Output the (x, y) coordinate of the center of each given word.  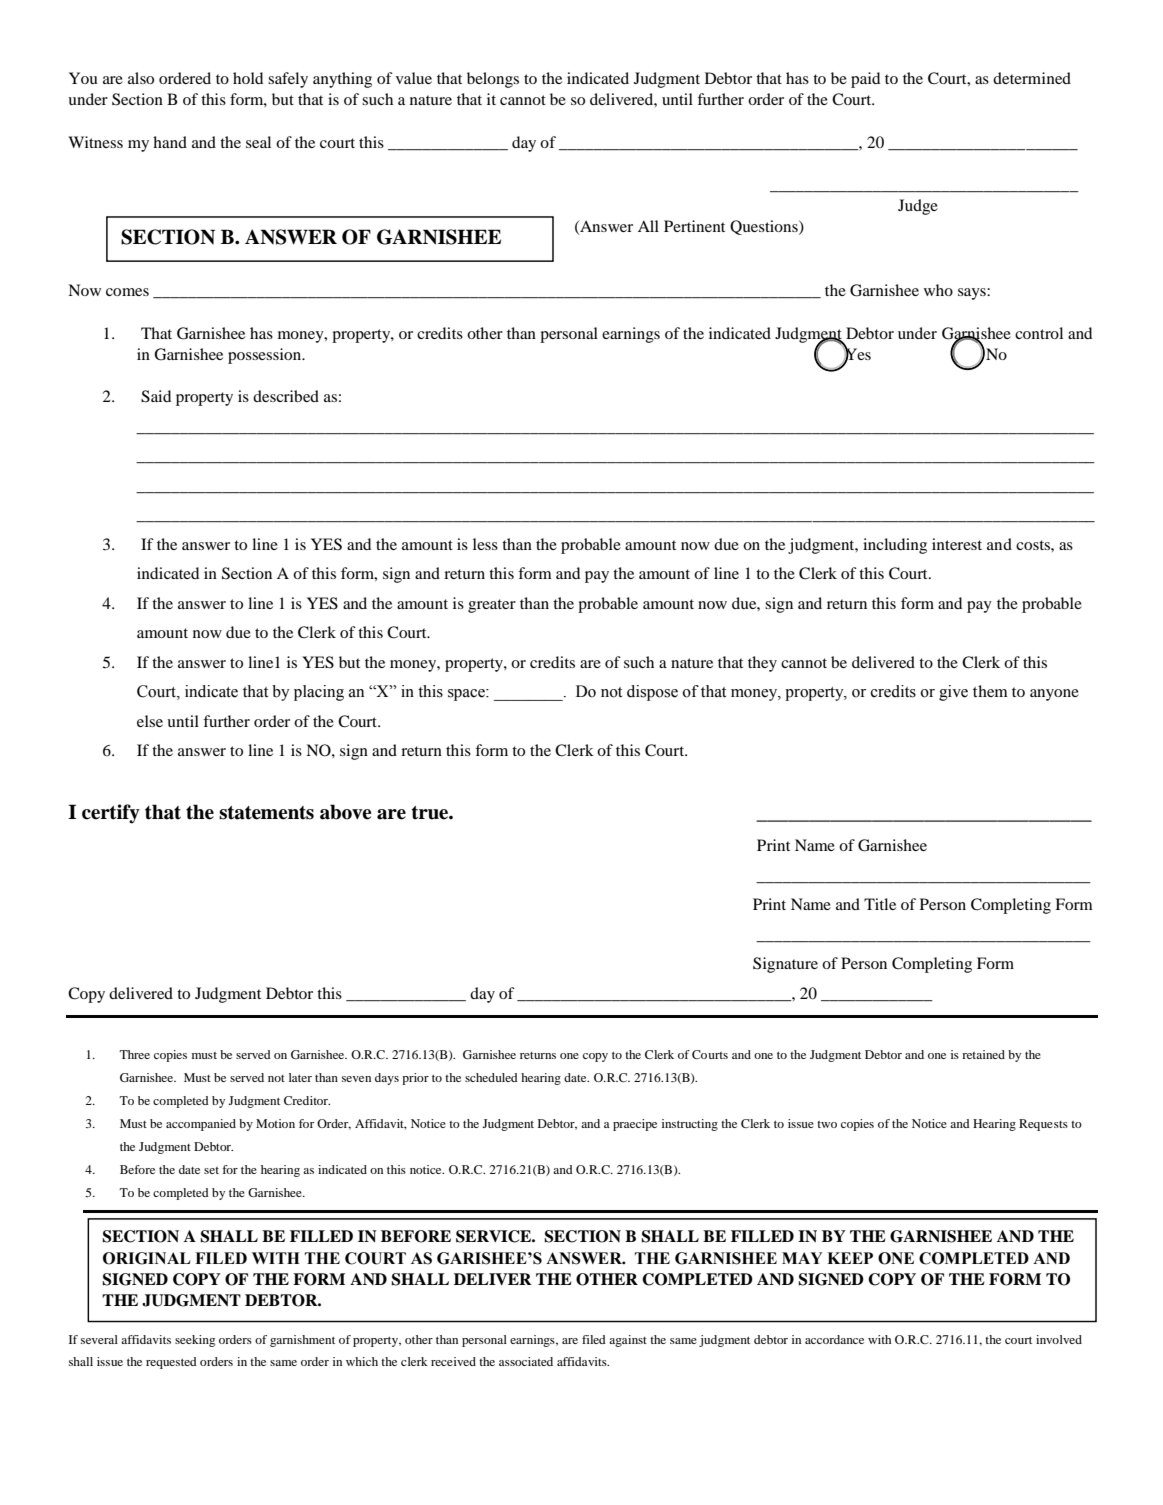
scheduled (491, 1077)
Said (156, 396)
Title (880, 904)
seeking (195, 1341)
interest (957, 544)
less (485, 544)
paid (865, 80)
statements (266, 813)
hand (170, 142)
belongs (493, 80)
